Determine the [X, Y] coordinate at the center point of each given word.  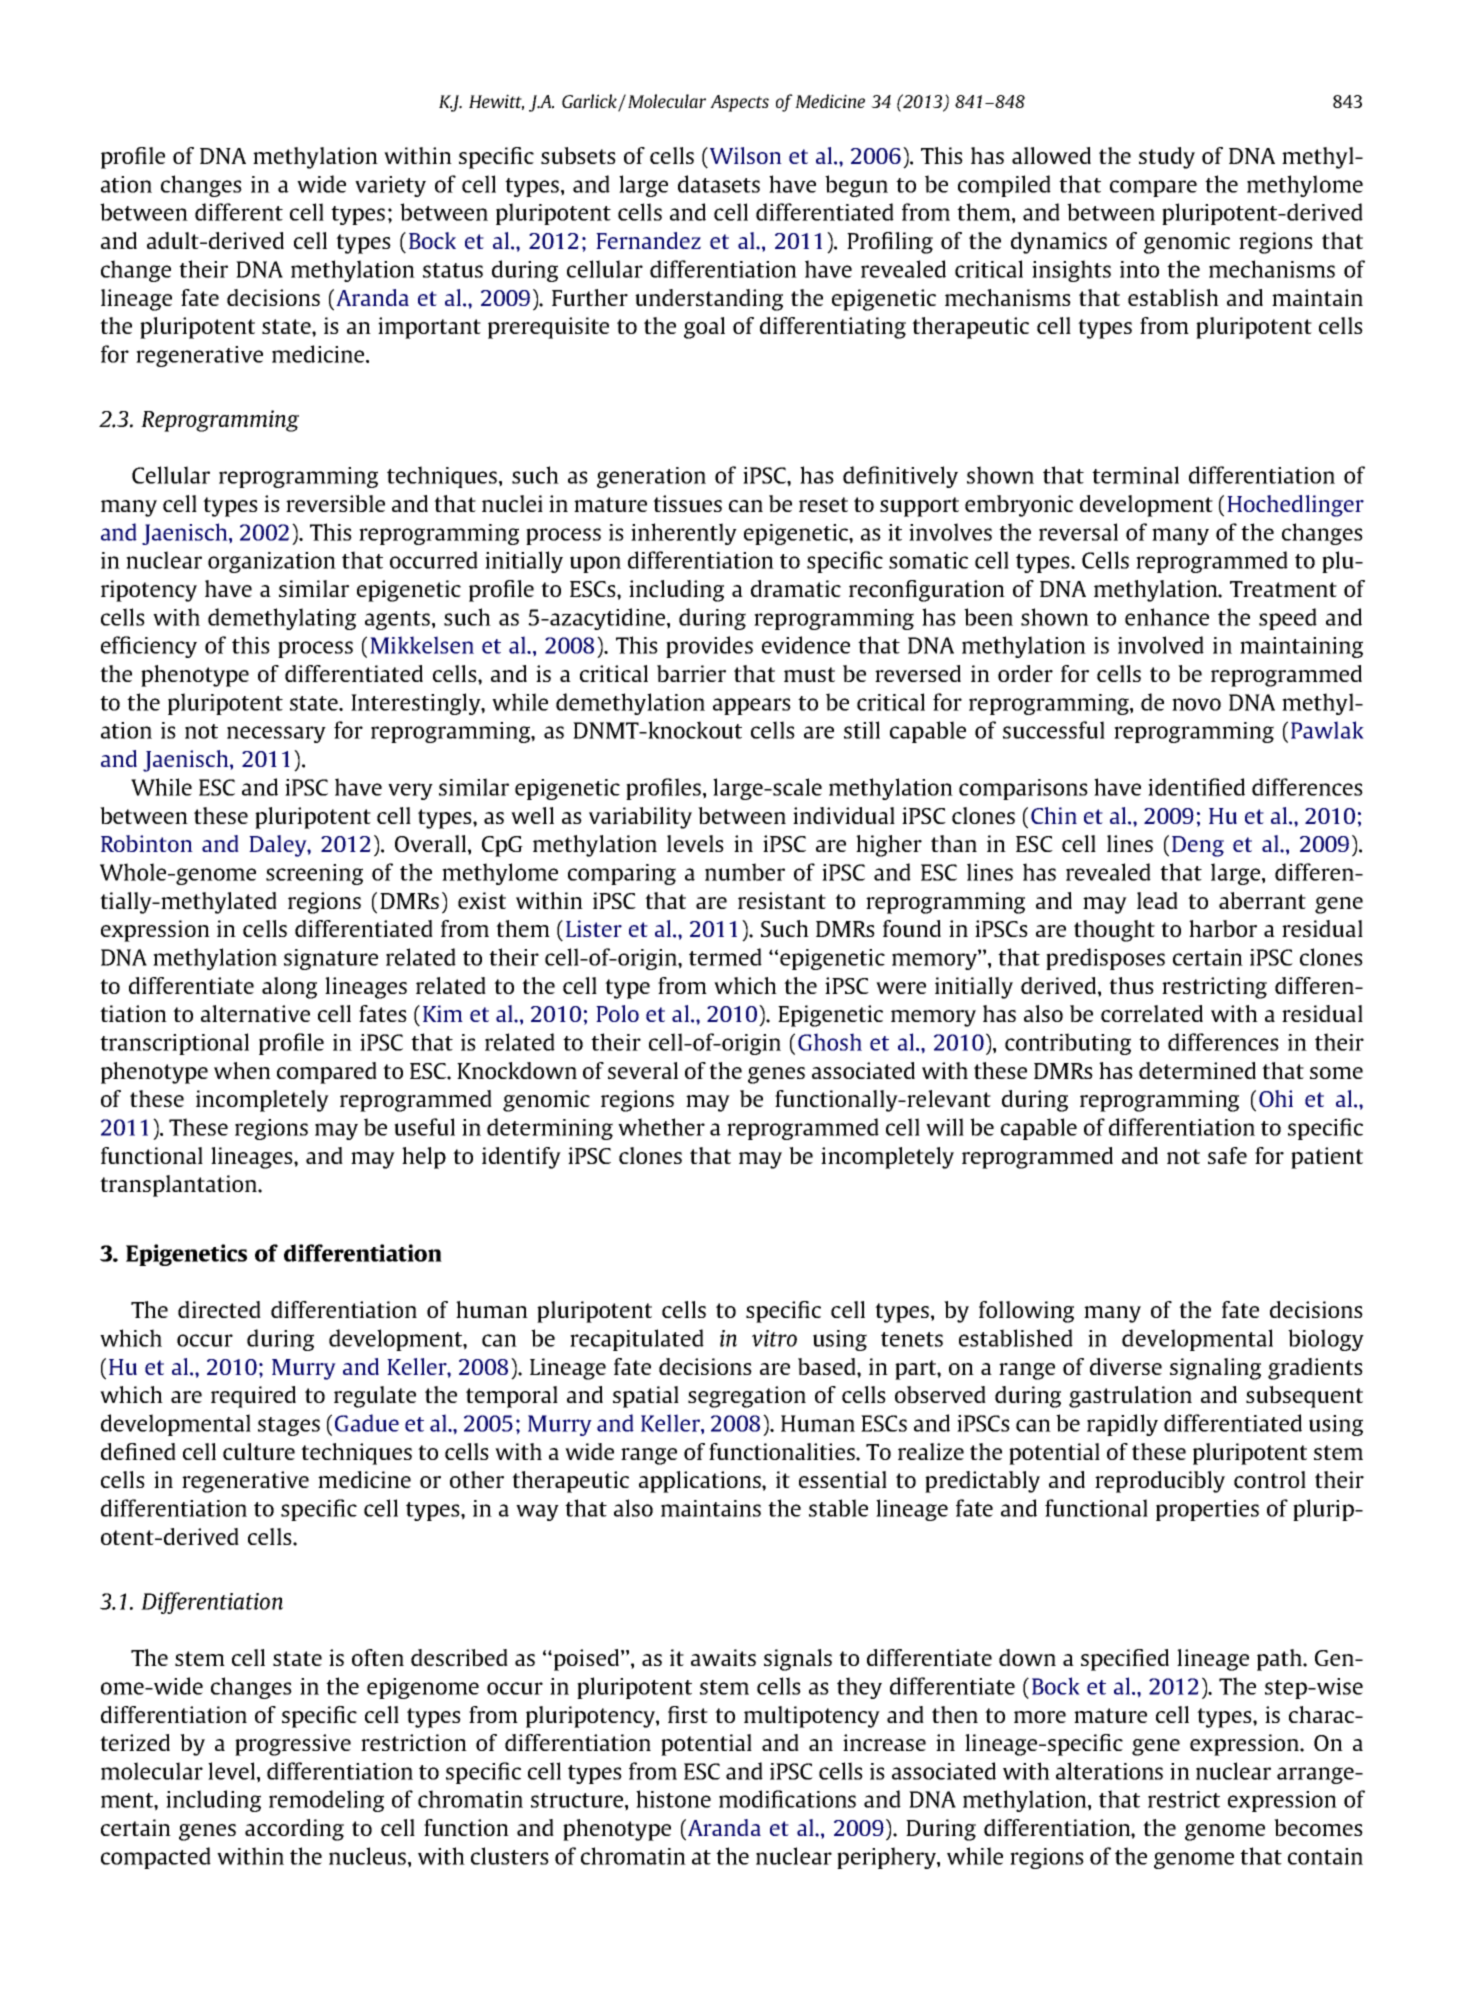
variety [390, 186]
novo [1196, 704]
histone [673, 1799]
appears [752, 706]
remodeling [326, 1801]
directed [219, 1309]
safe [1227, 1155]
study [1167, 158]
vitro [774, 1338]
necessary [276, 734]
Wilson [746, 155]
